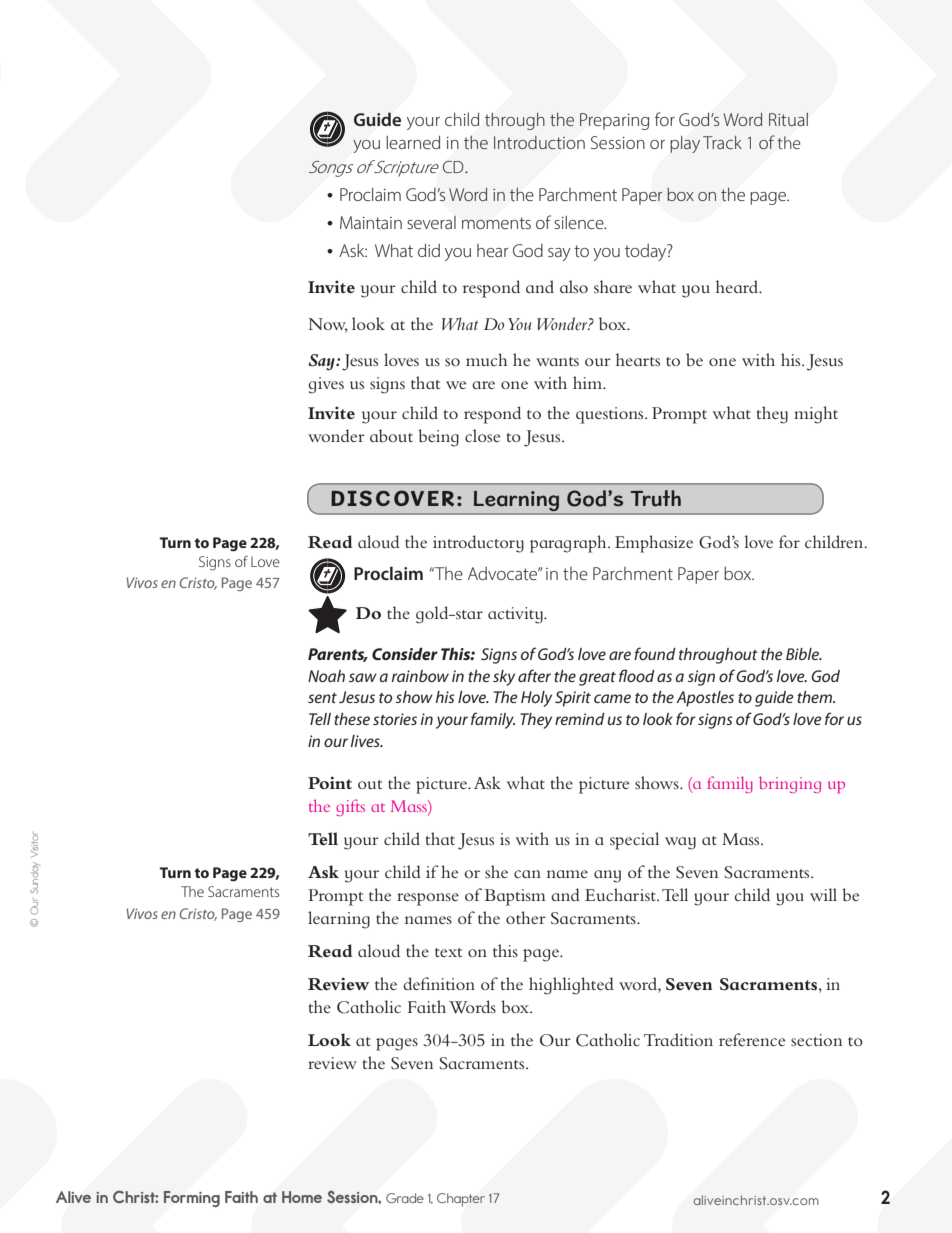 This screenshot has height=1233, width=952. I want to click on Bible, so click(803, 654).
